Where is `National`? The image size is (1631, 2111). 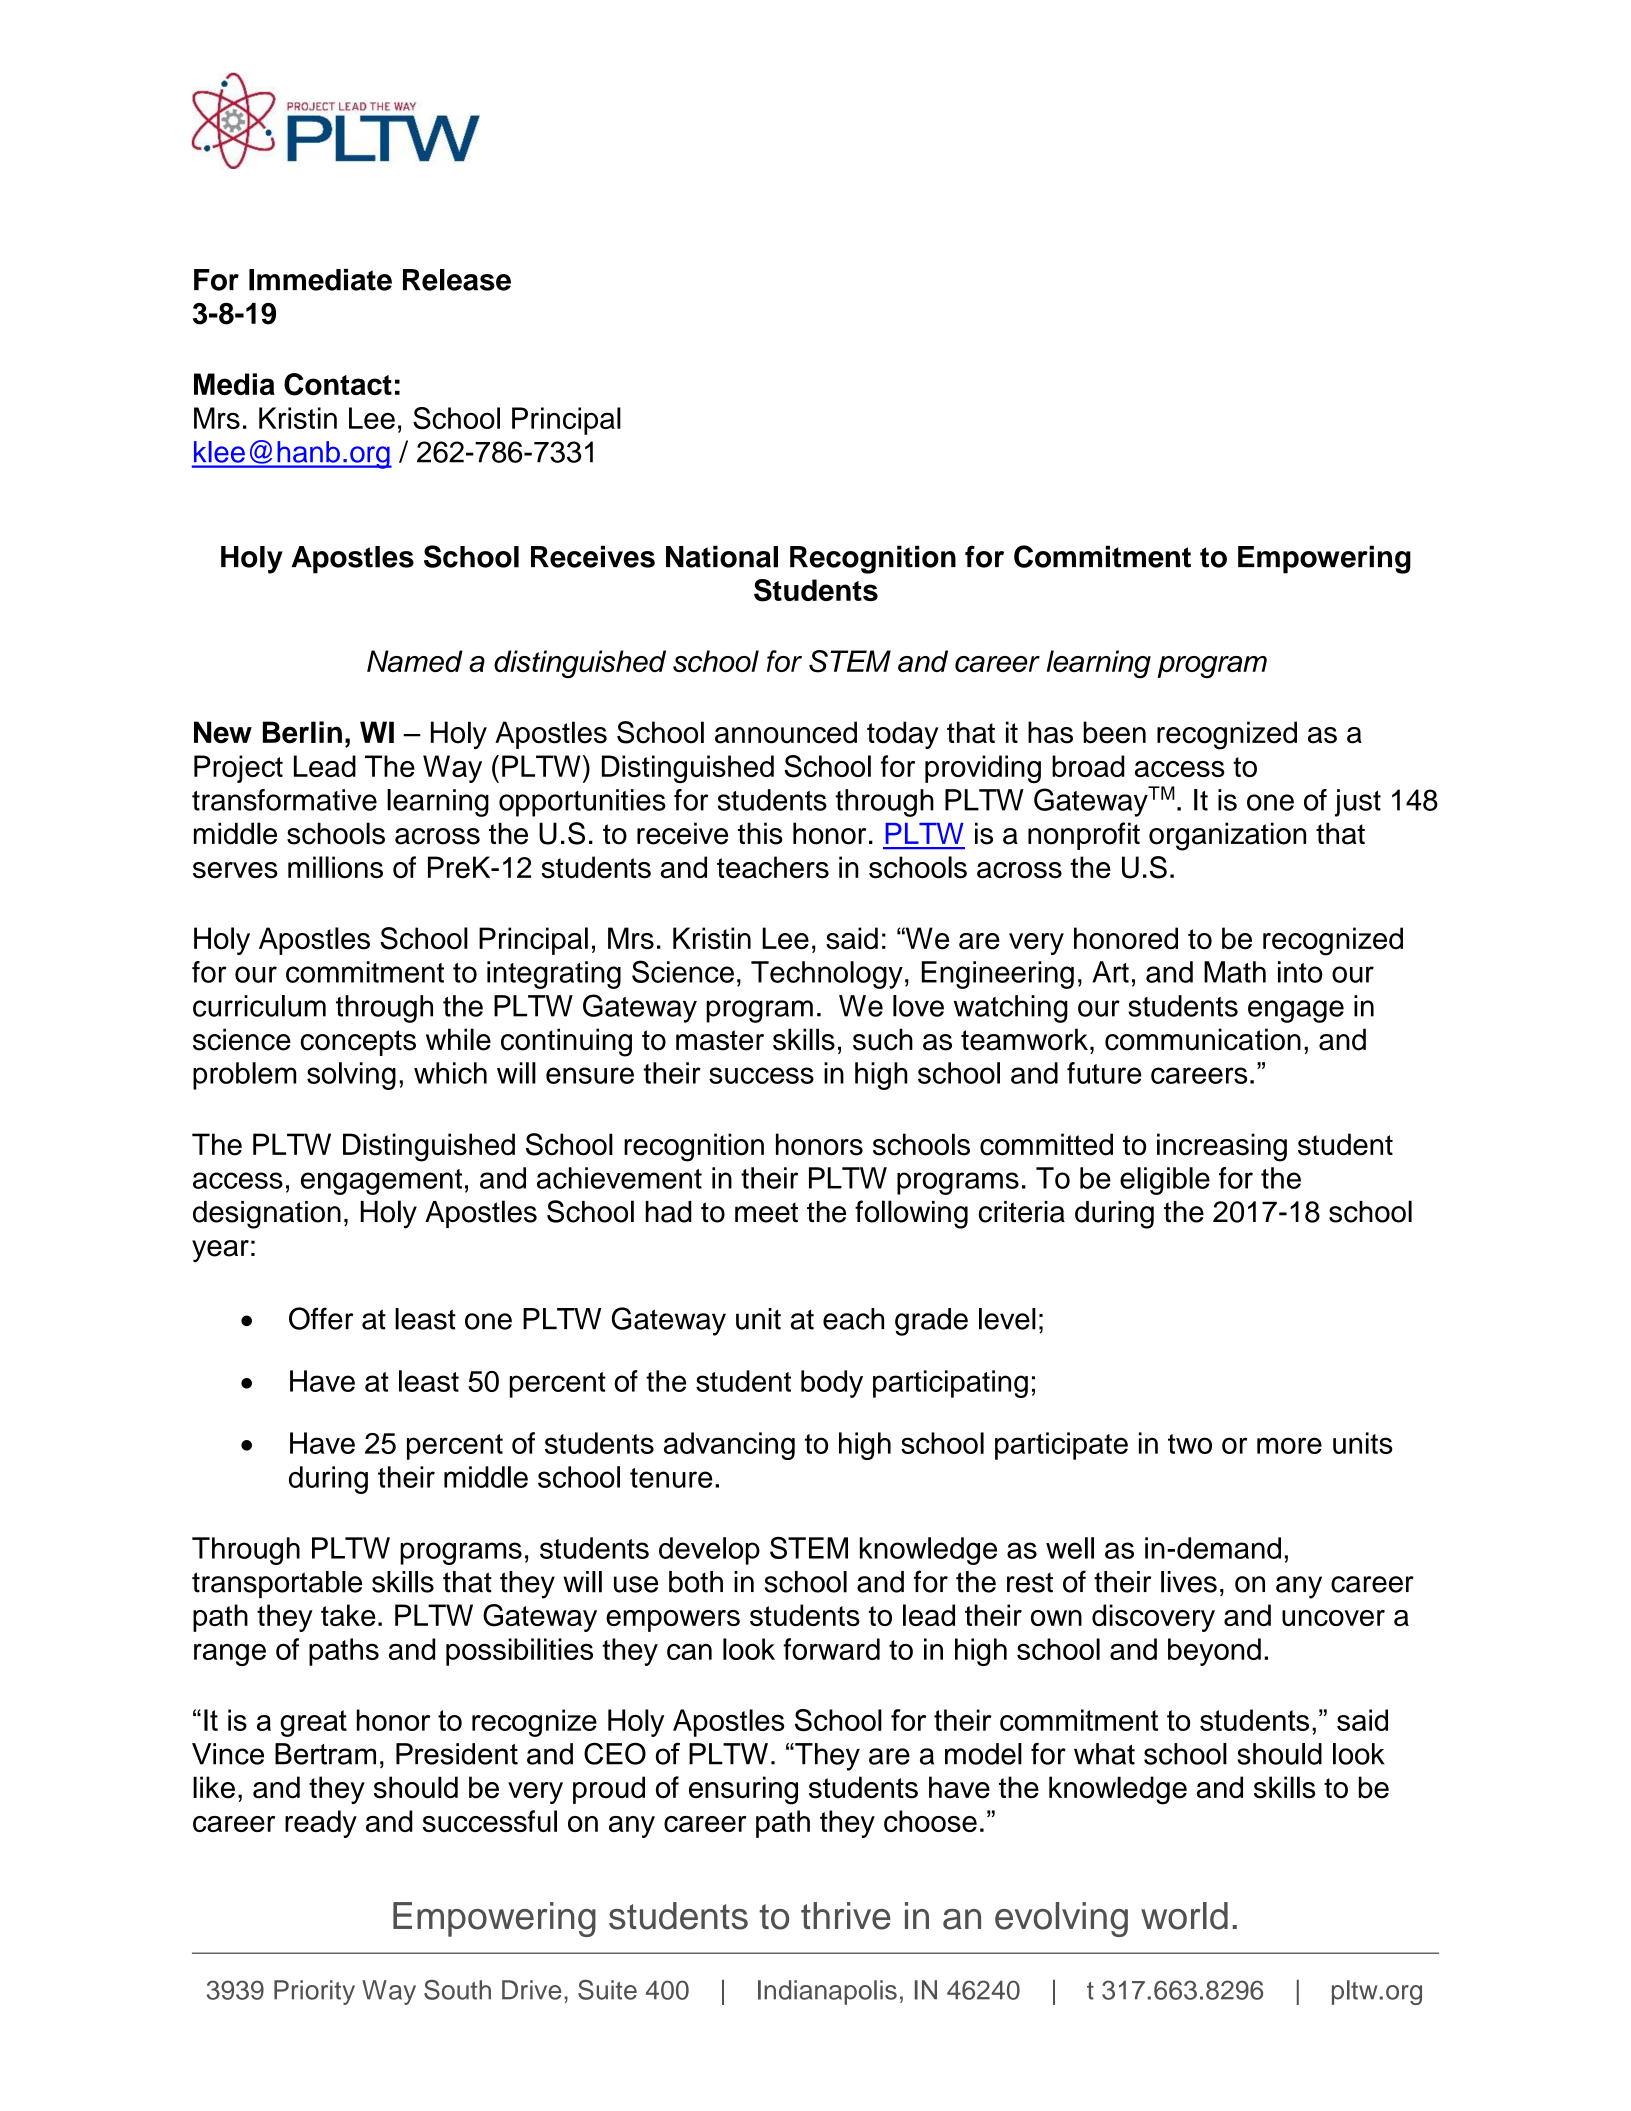
National is located at coordinates (722, 556).
